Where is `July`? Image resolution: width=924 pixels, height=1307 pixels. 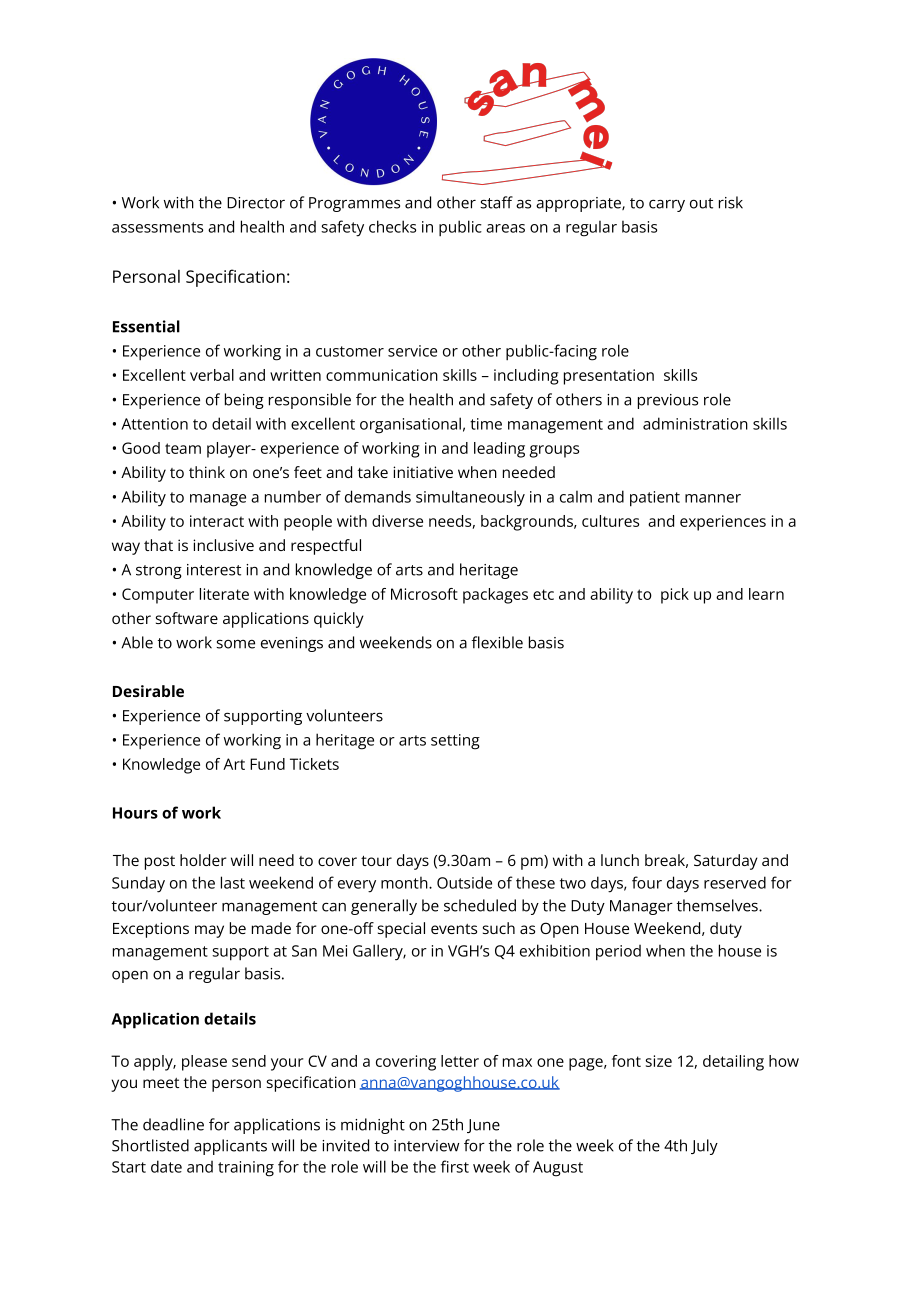 July is located at coordinates (704, 1147).
